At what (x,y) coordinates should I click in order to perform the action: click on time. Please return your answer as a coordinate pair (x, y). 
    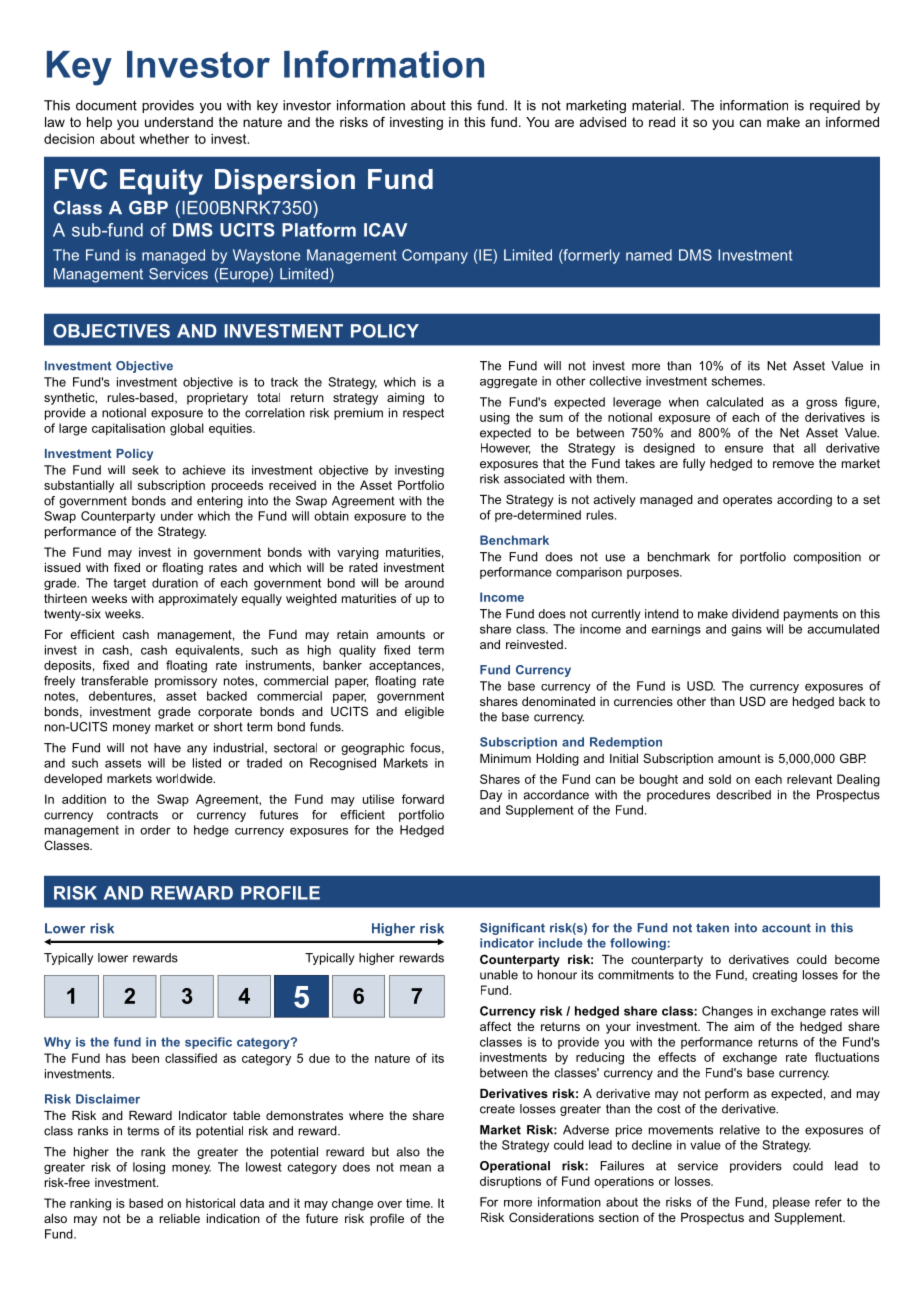
    Looking at the image, I should click on (419, 1203).
